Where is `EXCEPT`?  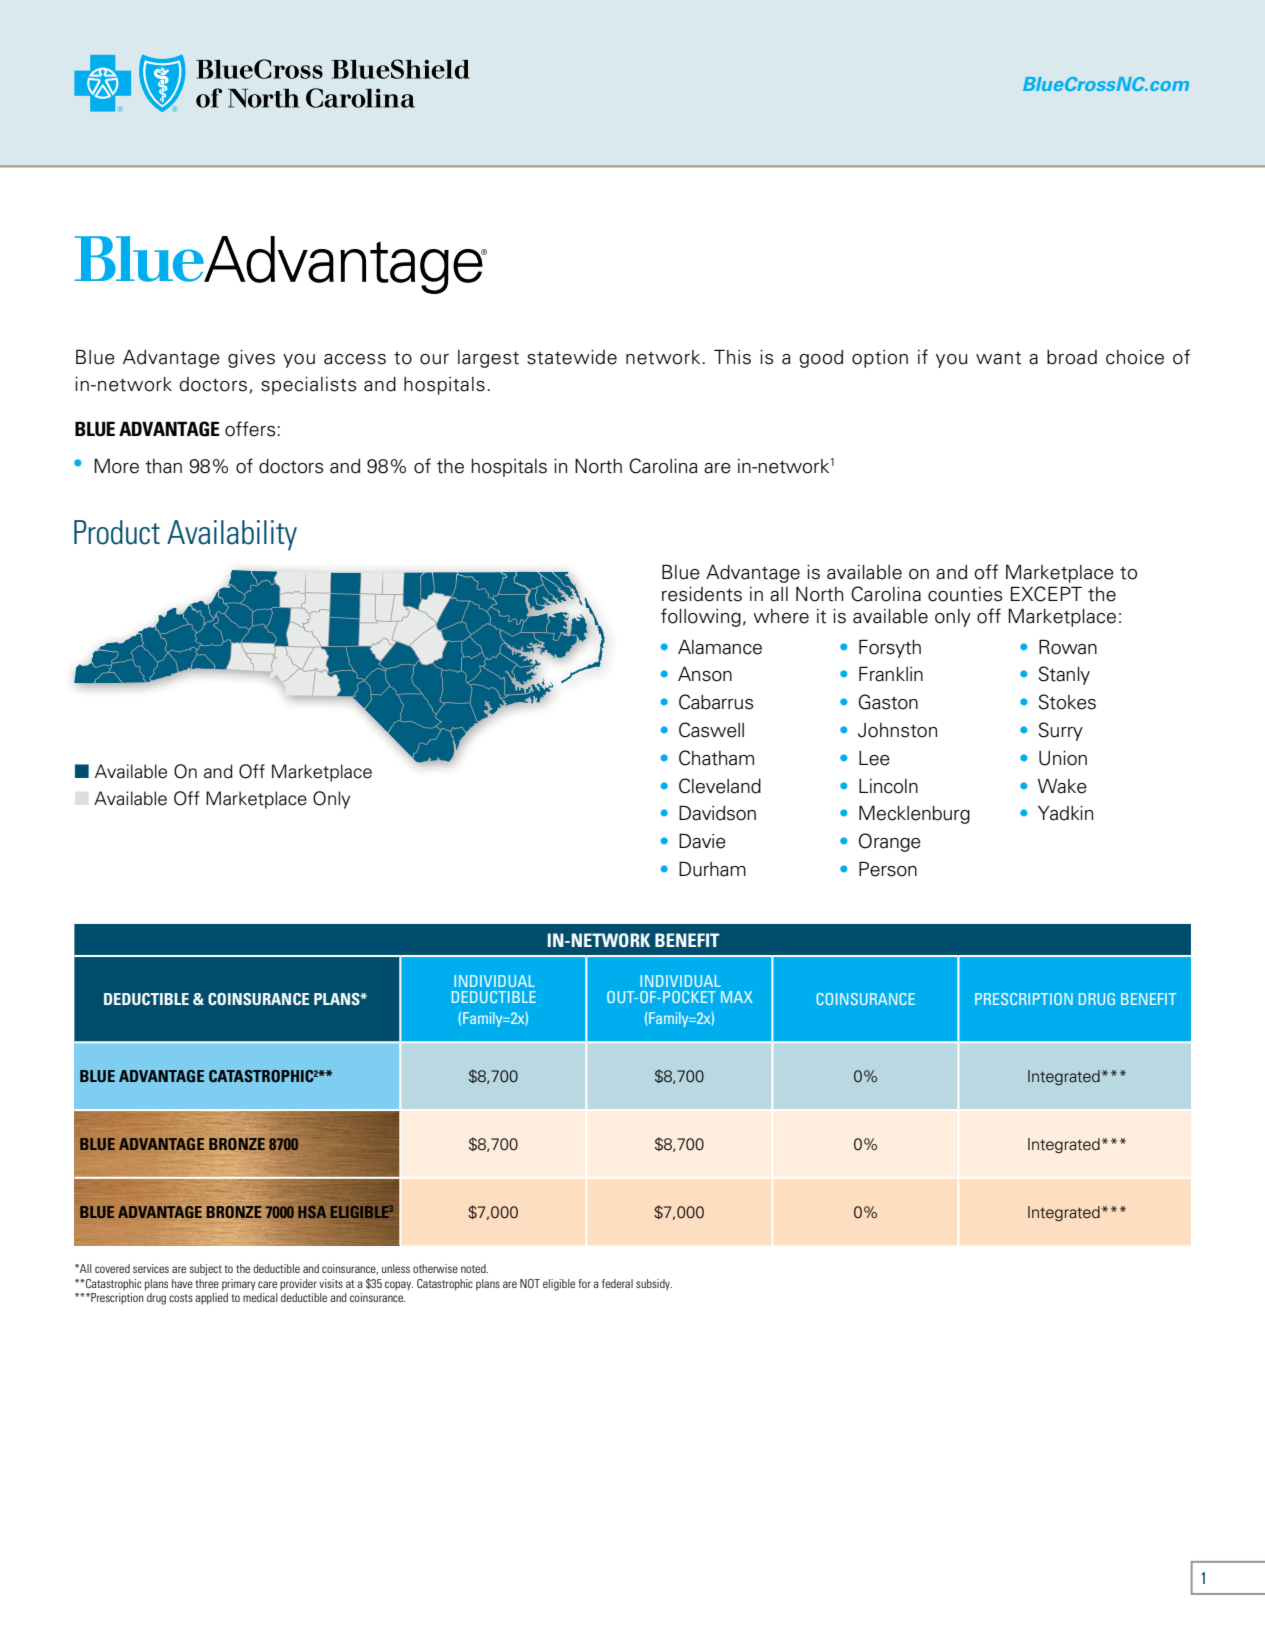
EXCEPT is located at coordinates (1046, 594).
